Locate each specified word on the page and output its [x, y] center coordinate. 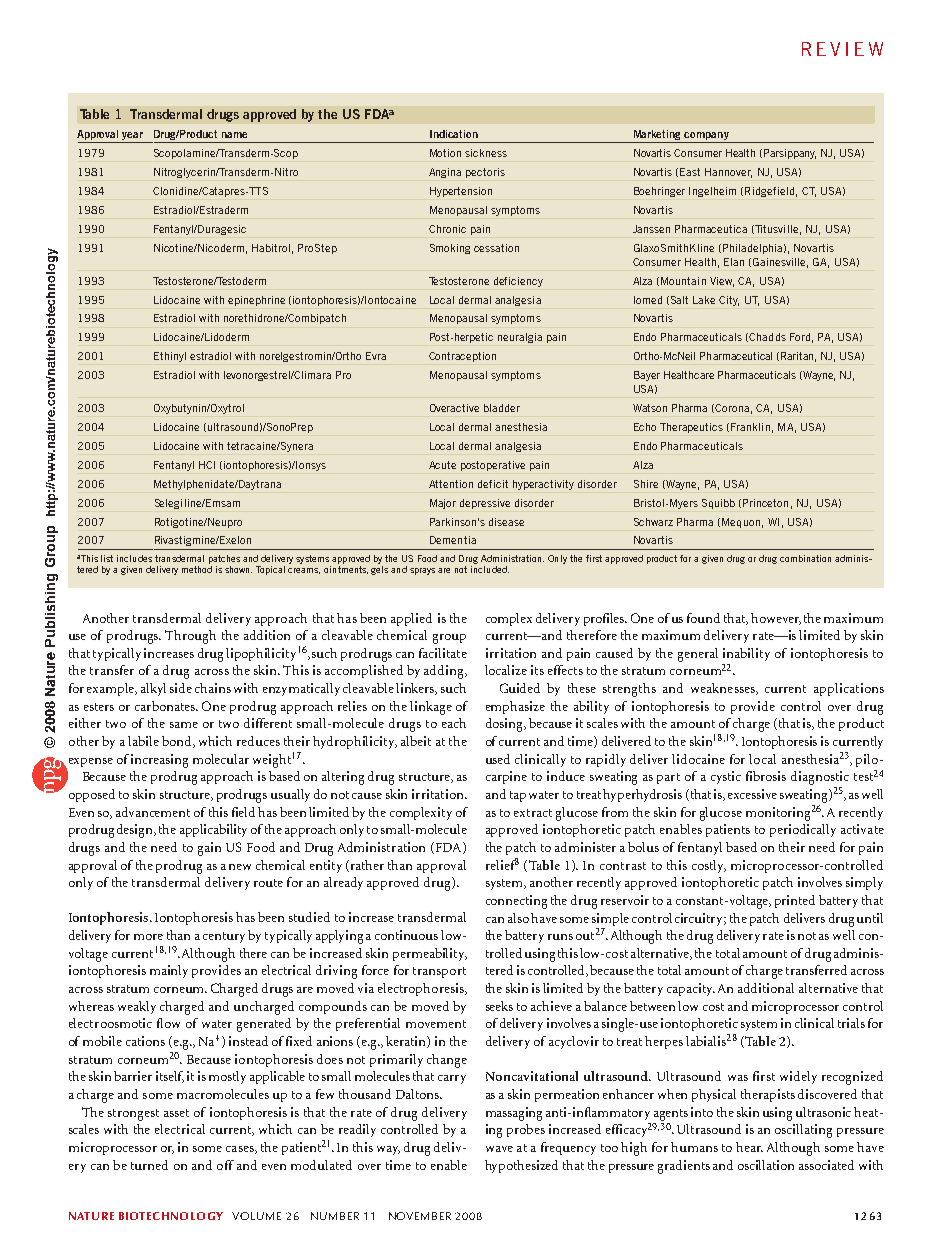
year [133, 137]
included [490, 569]
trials [851, 1023]
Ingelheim [712, 192]
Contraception [462, 357]
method [197, 569]
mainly [169, 971]
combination [805, 558]
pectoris [485, 173]
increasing [159, 761]
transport [439, 972]
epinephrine [256, 301]
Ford [800, 337]
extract [533, 813]
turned [149, 1165]
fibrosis [766, 776]
